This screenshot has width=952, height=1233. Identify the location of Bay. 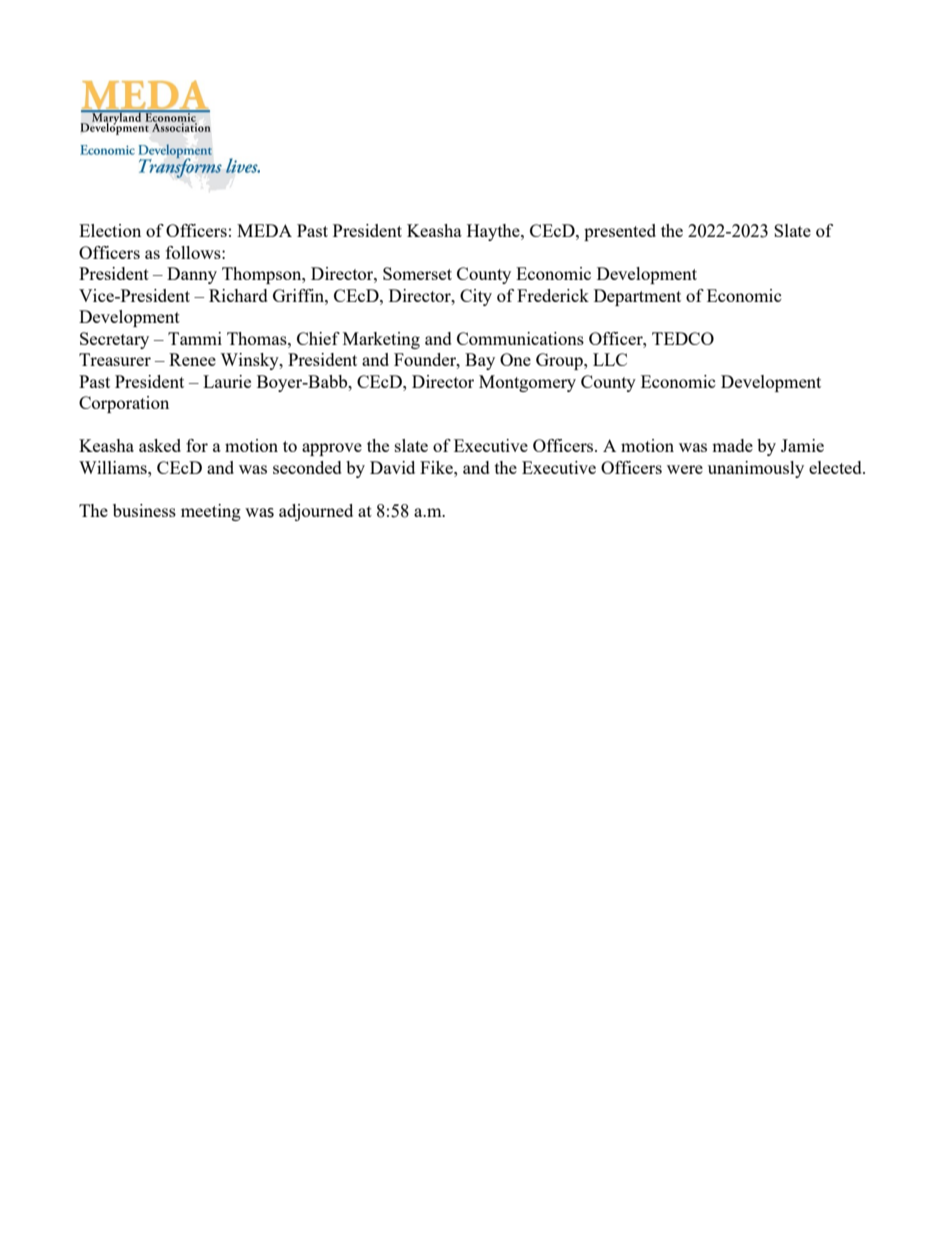
(480, 361).
